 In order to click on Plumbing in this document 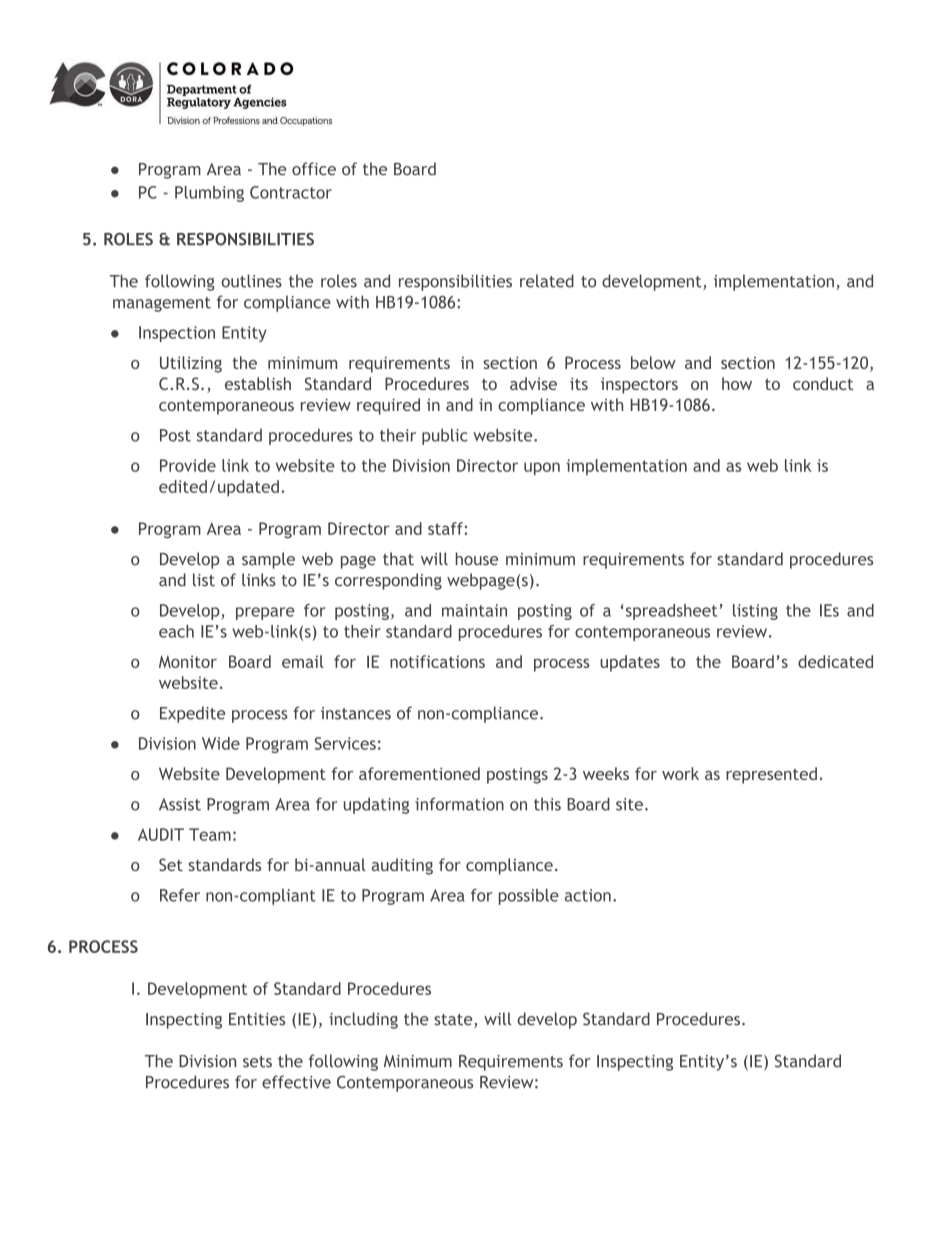, I will do `click(209, 194)`.
